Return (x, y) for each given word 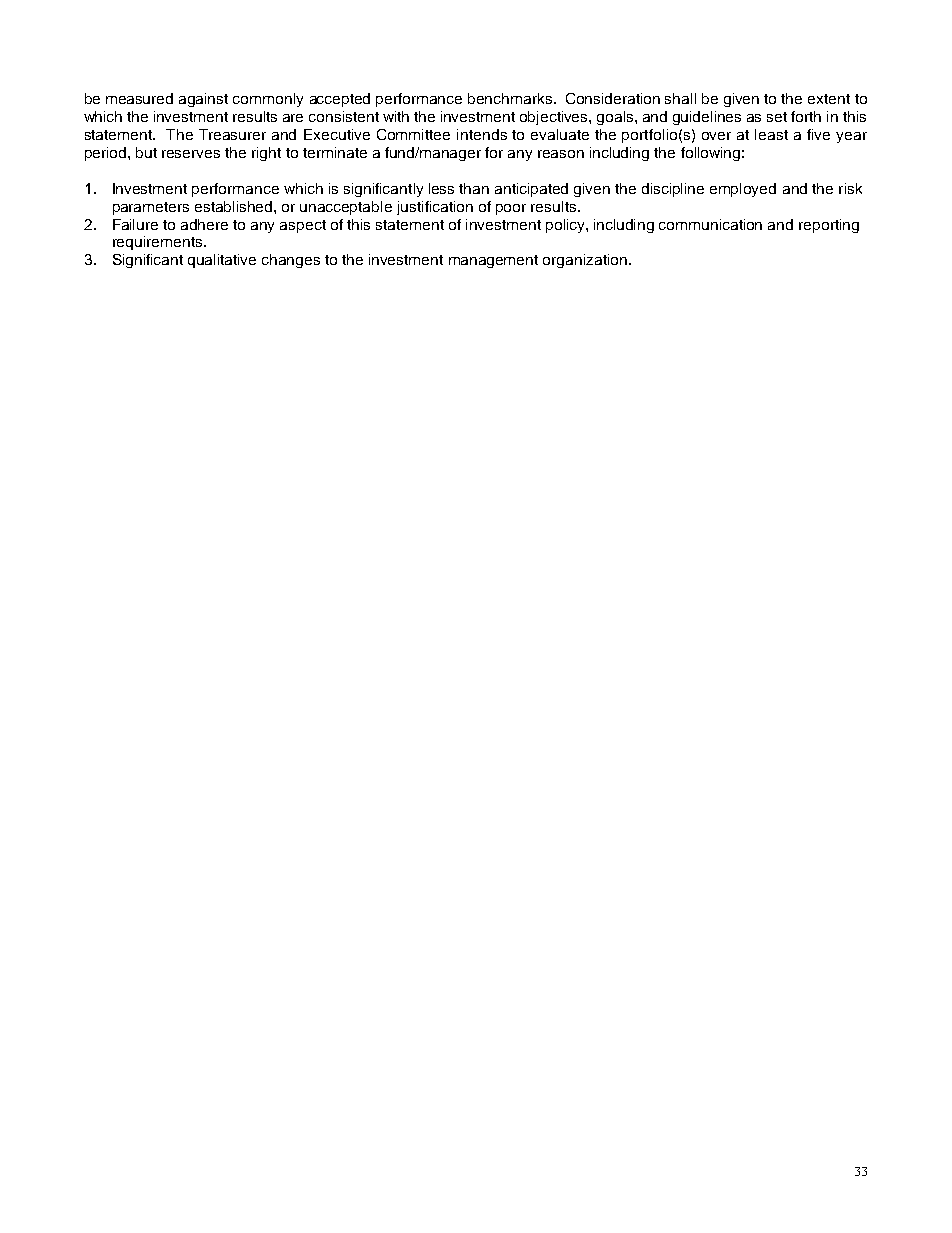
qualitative (222, 261)
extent (829, 99)
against (203, 100)
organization (586, 261)
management (493, 261)
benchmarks (510, 98)
